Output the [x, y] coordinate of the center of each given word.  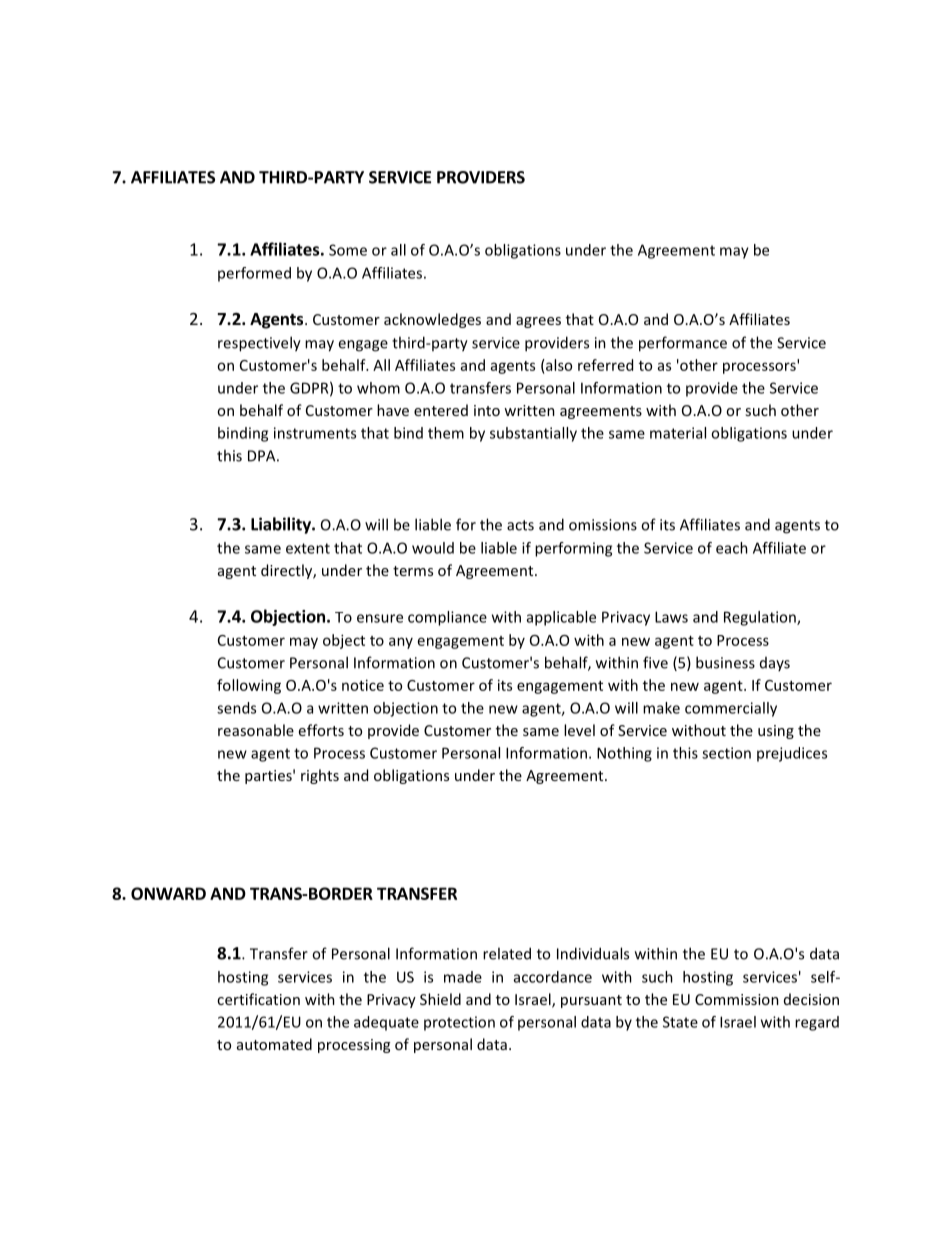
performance [683, 344]
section [726, 753]
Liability [282, 525]
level [579, 730]
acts [520, 525]
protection [459, 1023]
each [732, 548]
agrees [538, 322]
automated [274, 1044]
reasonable [256, 730]
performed [254, 274]
